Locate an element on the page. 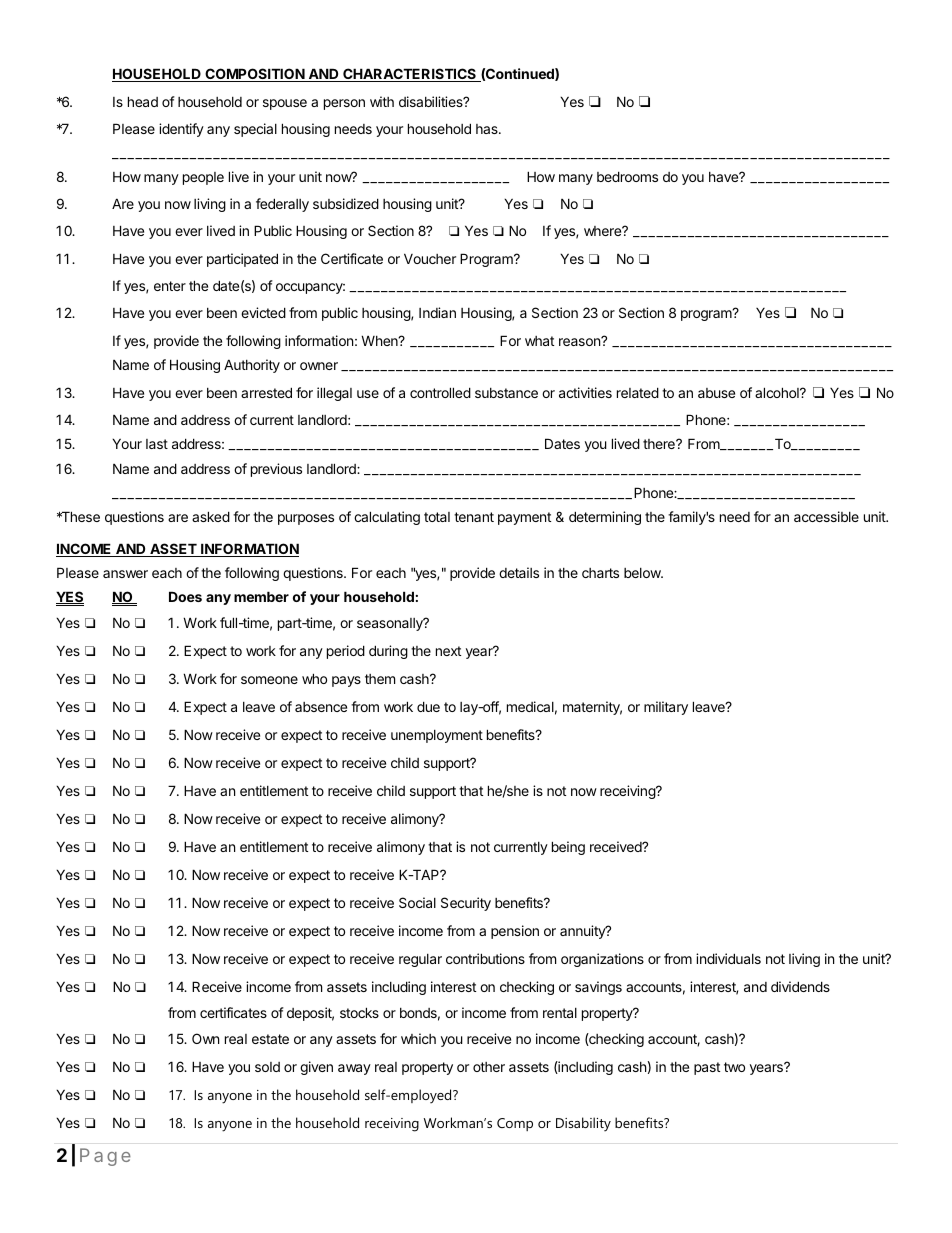 This document has height=1233, width=952. below is located at coordinates (643, 573).
